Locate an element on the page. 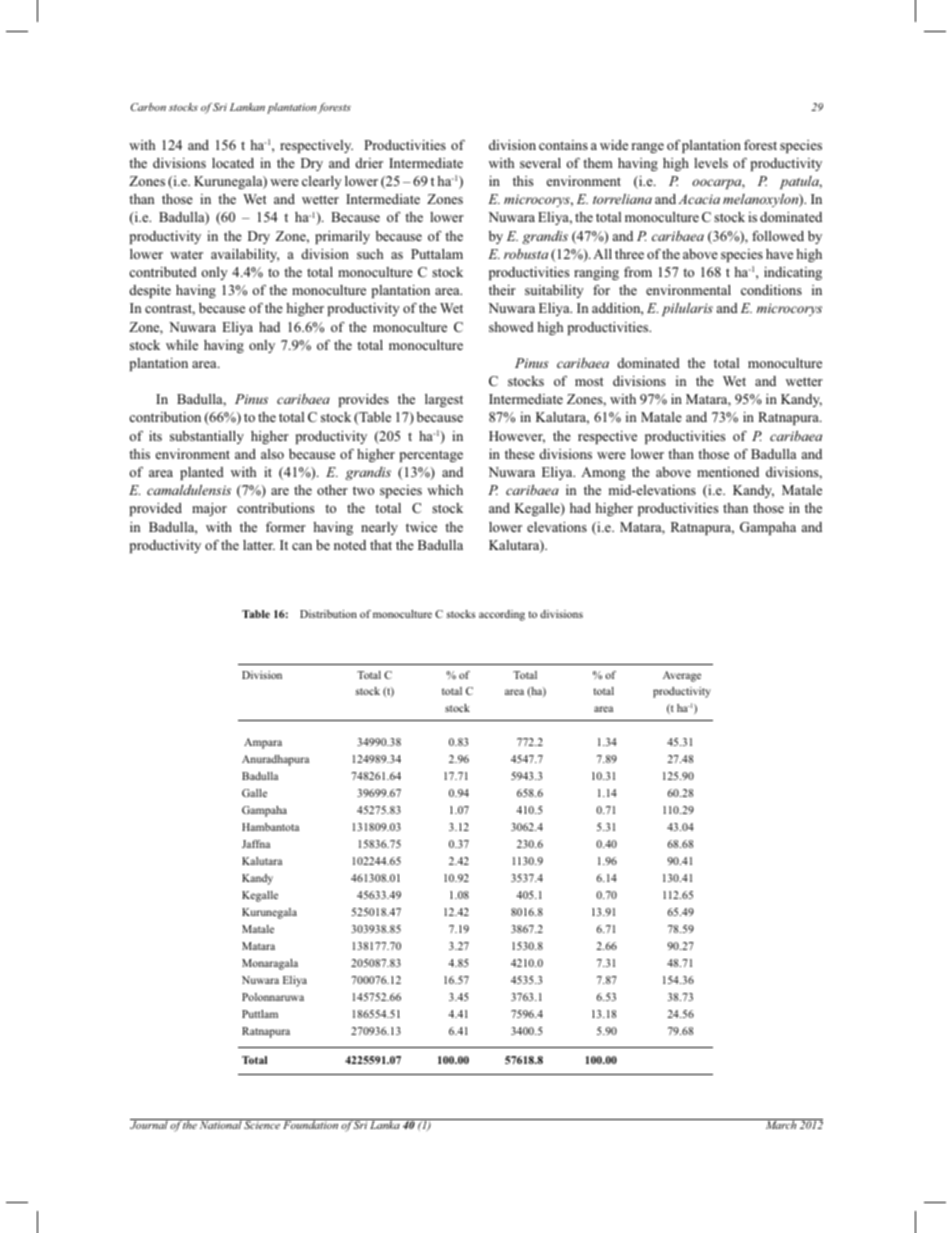 Image resolution: width=952 pixels, height=1233 pixels. Anuradhapura is located at coordinates (275, 760).
